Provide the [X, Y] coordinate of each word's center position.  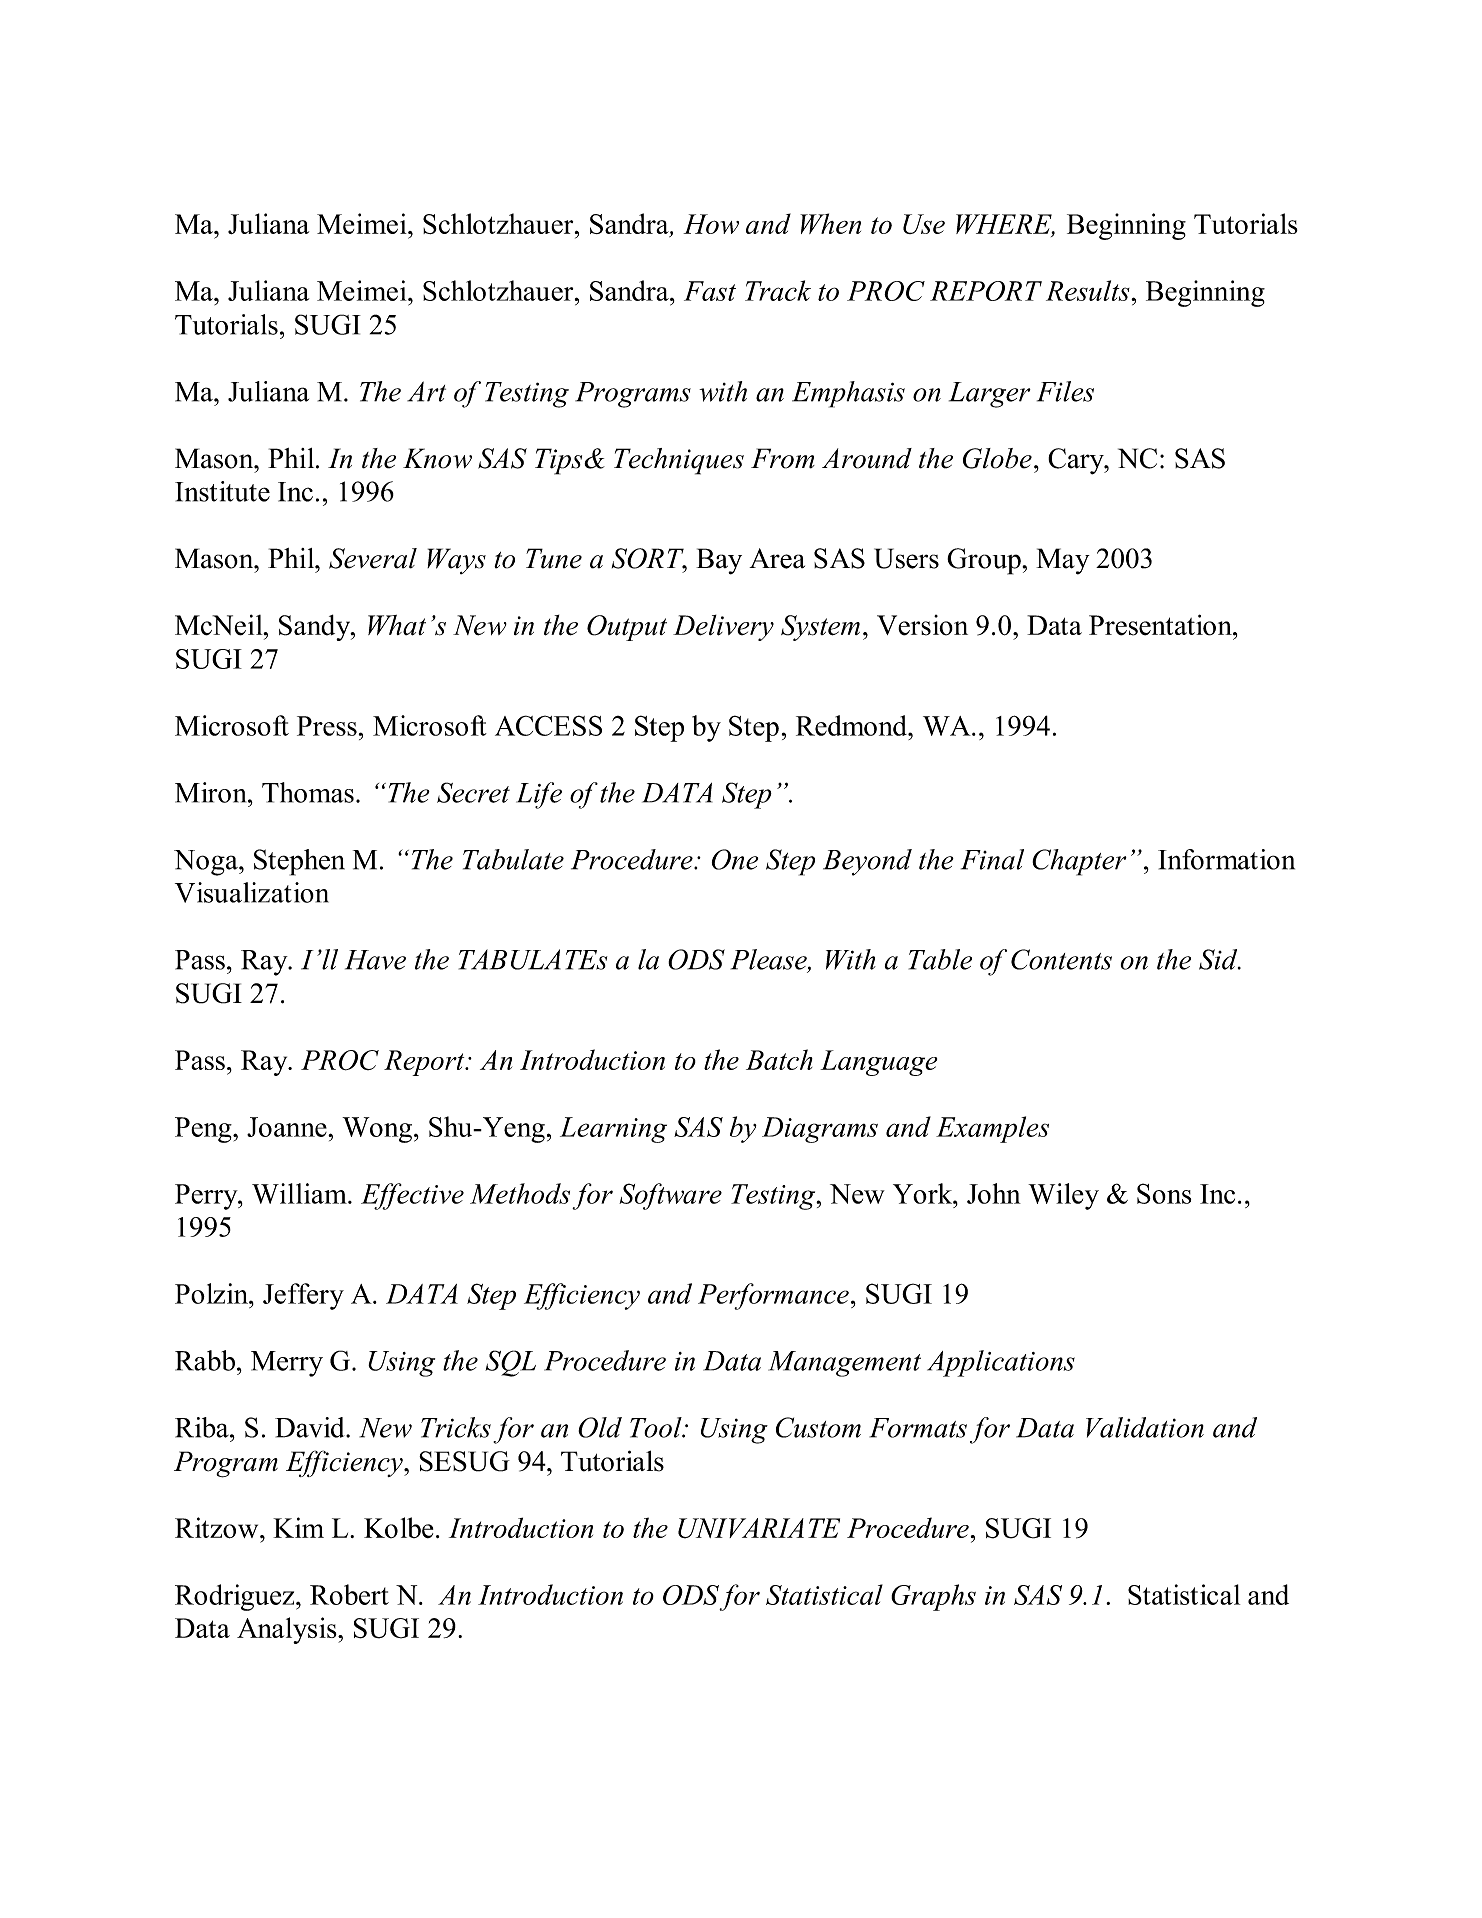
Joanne [288, 1127]
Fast [710, 291]
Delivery [723, 628]
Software [670, 1196]
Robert [349, 1594]
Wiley [1063, 1196]
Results [1089, 290]
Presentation [1161, 625]
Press [327, 726]
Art [426, 391]
